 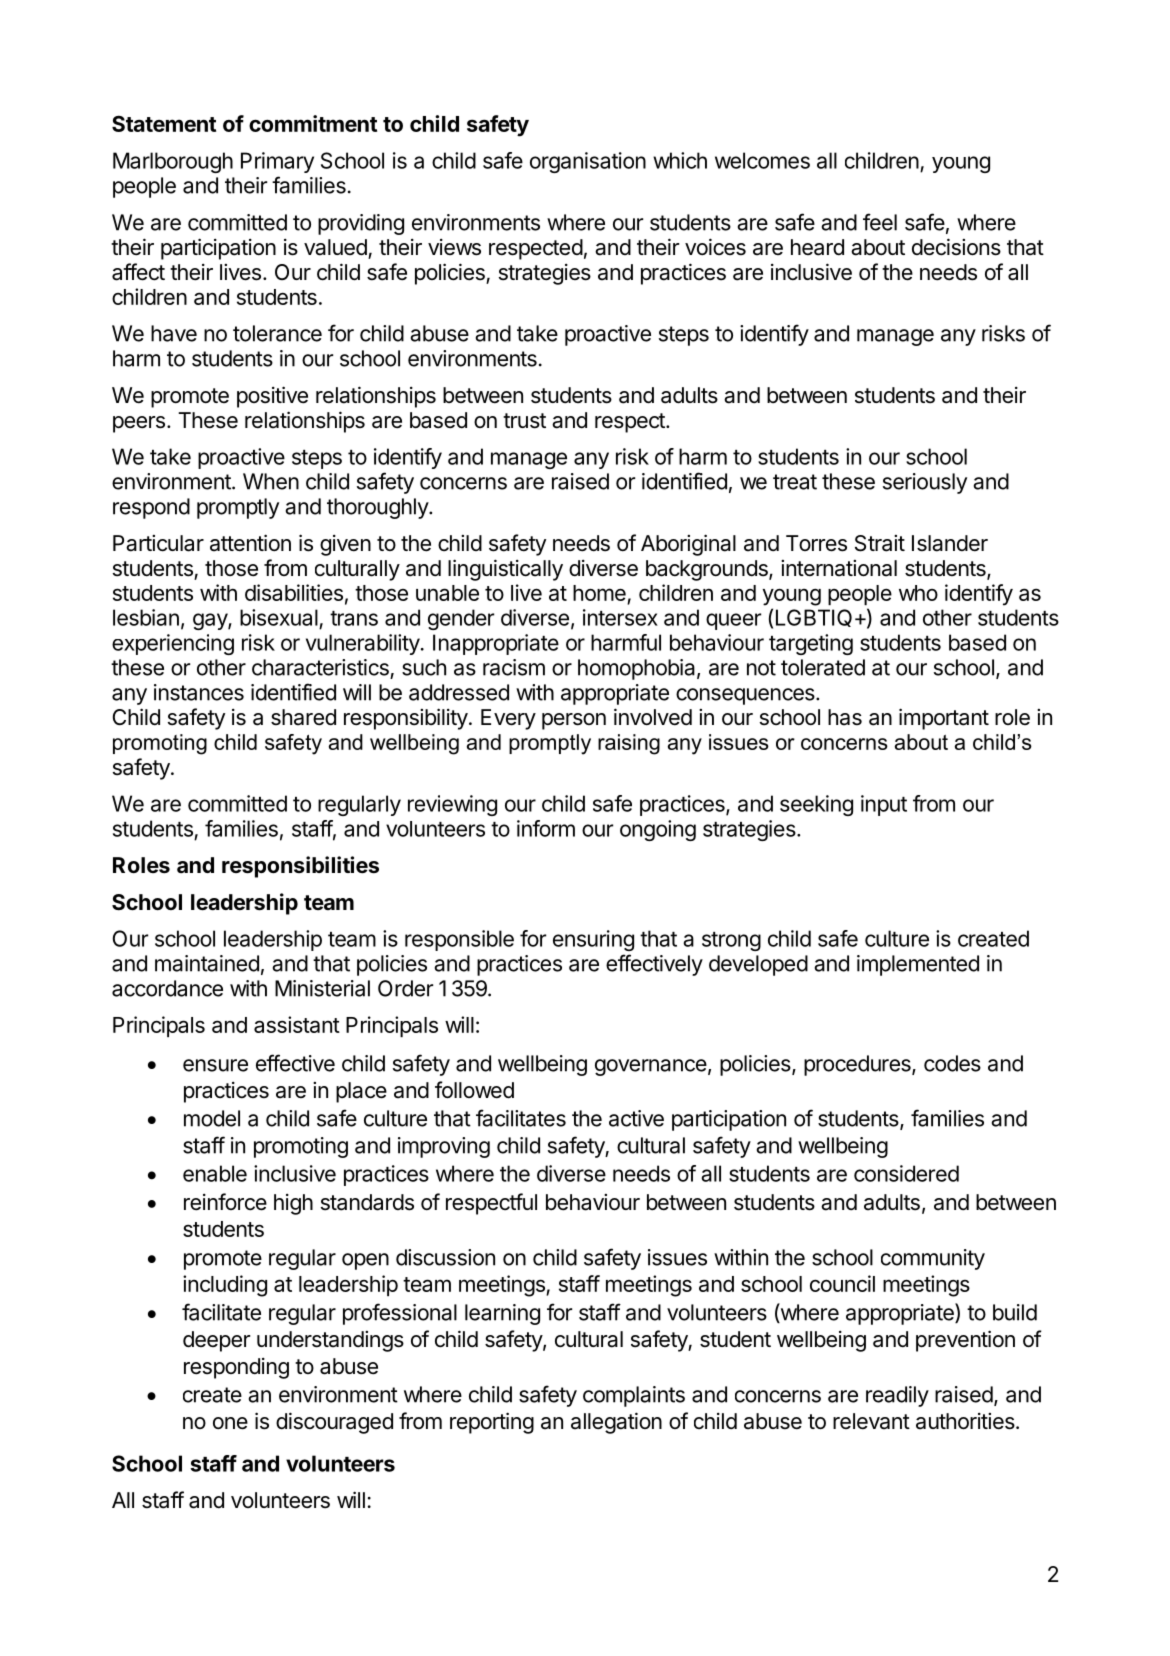 What do you see at coordinates (250, 543) in the page?
I see `attention` at bounding box center [250, 543].
